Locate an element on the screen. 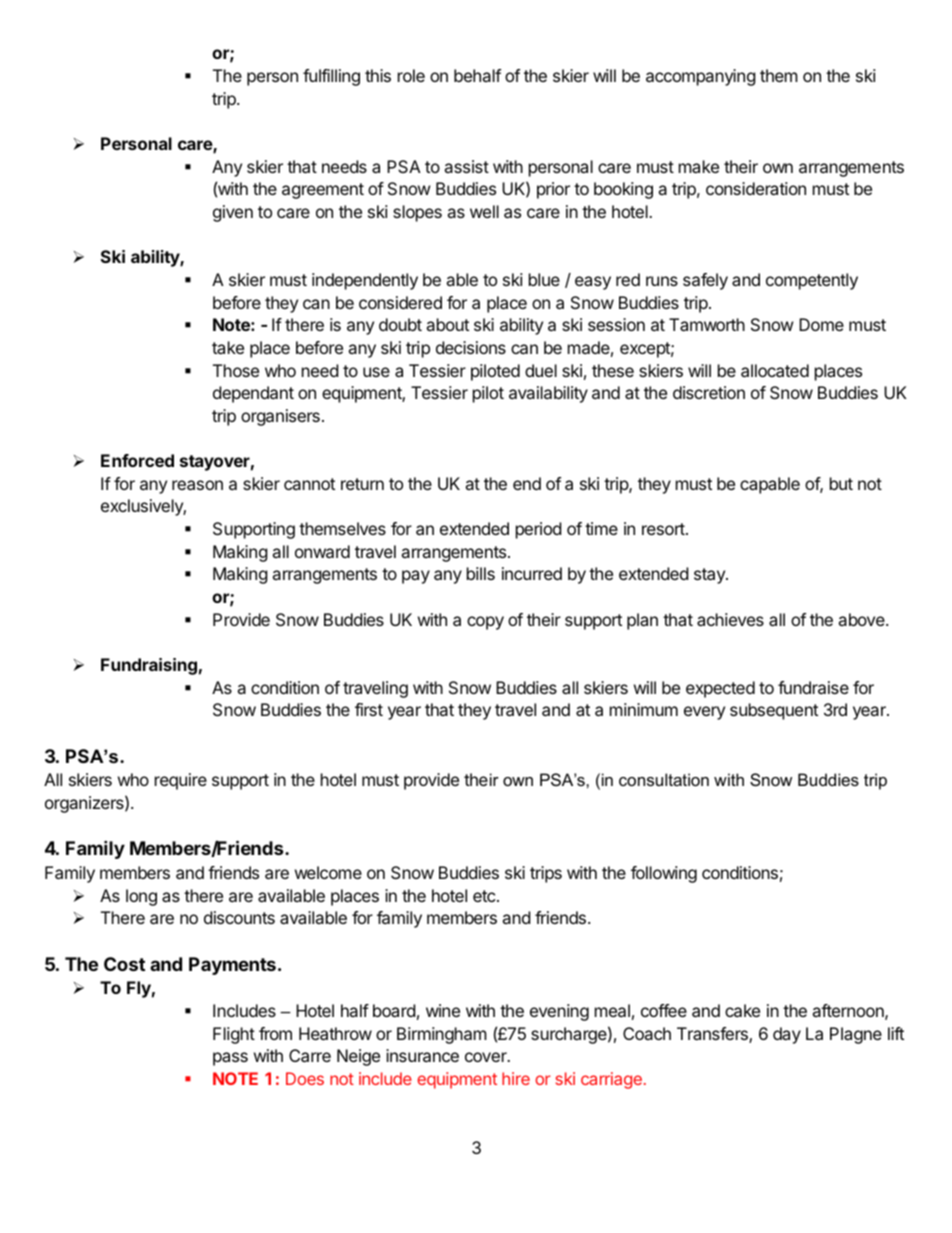  dependant is located at coordinates (253, 394).
